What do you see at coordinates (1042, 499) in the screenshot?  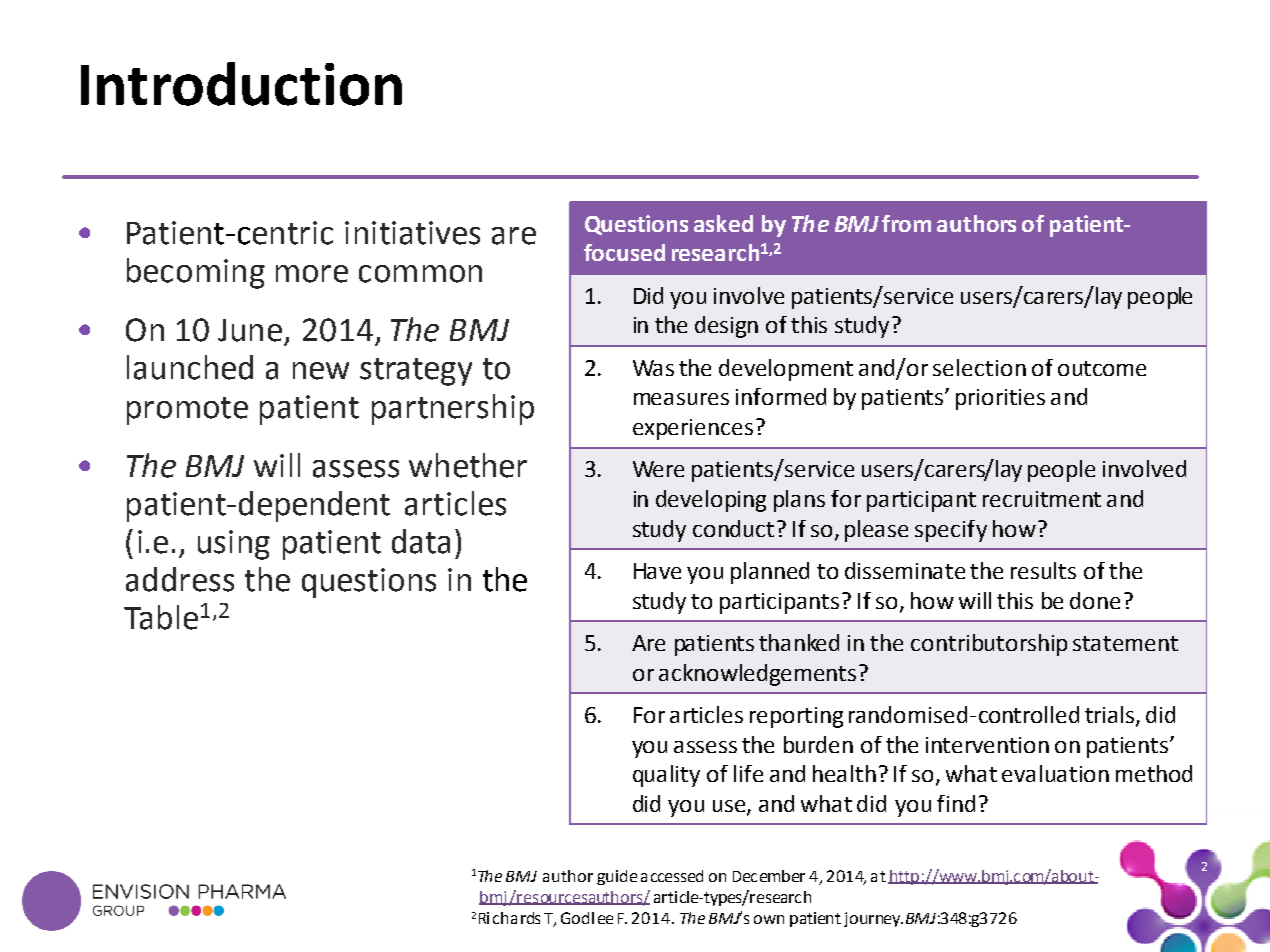 I see `recruitment` at bounding box center [1042, 499].
